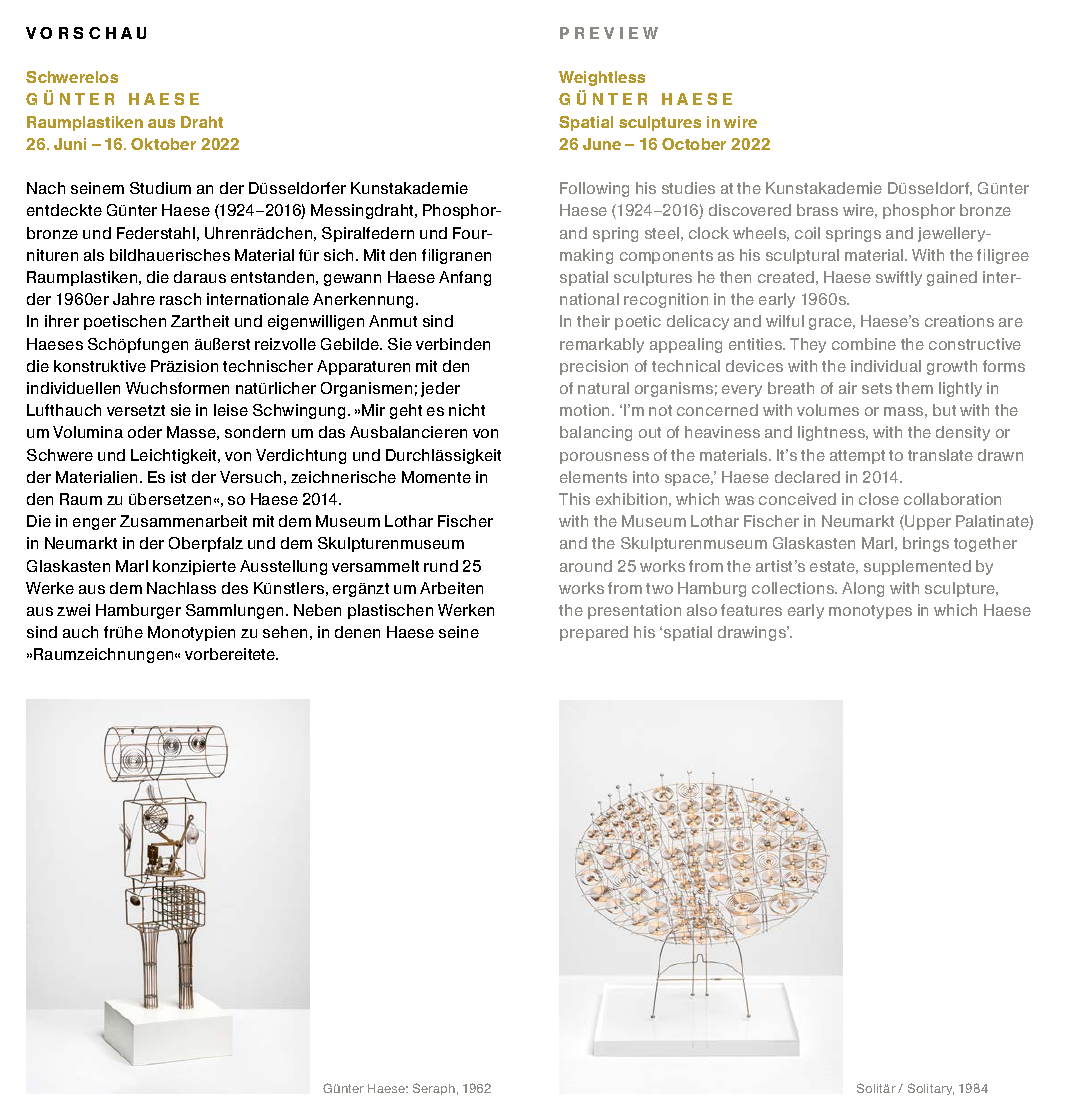 This screenshot has width=1066, height=1120. Describe the element at coordinates (593, 321) in the screenshot. I see `their` at that location.
